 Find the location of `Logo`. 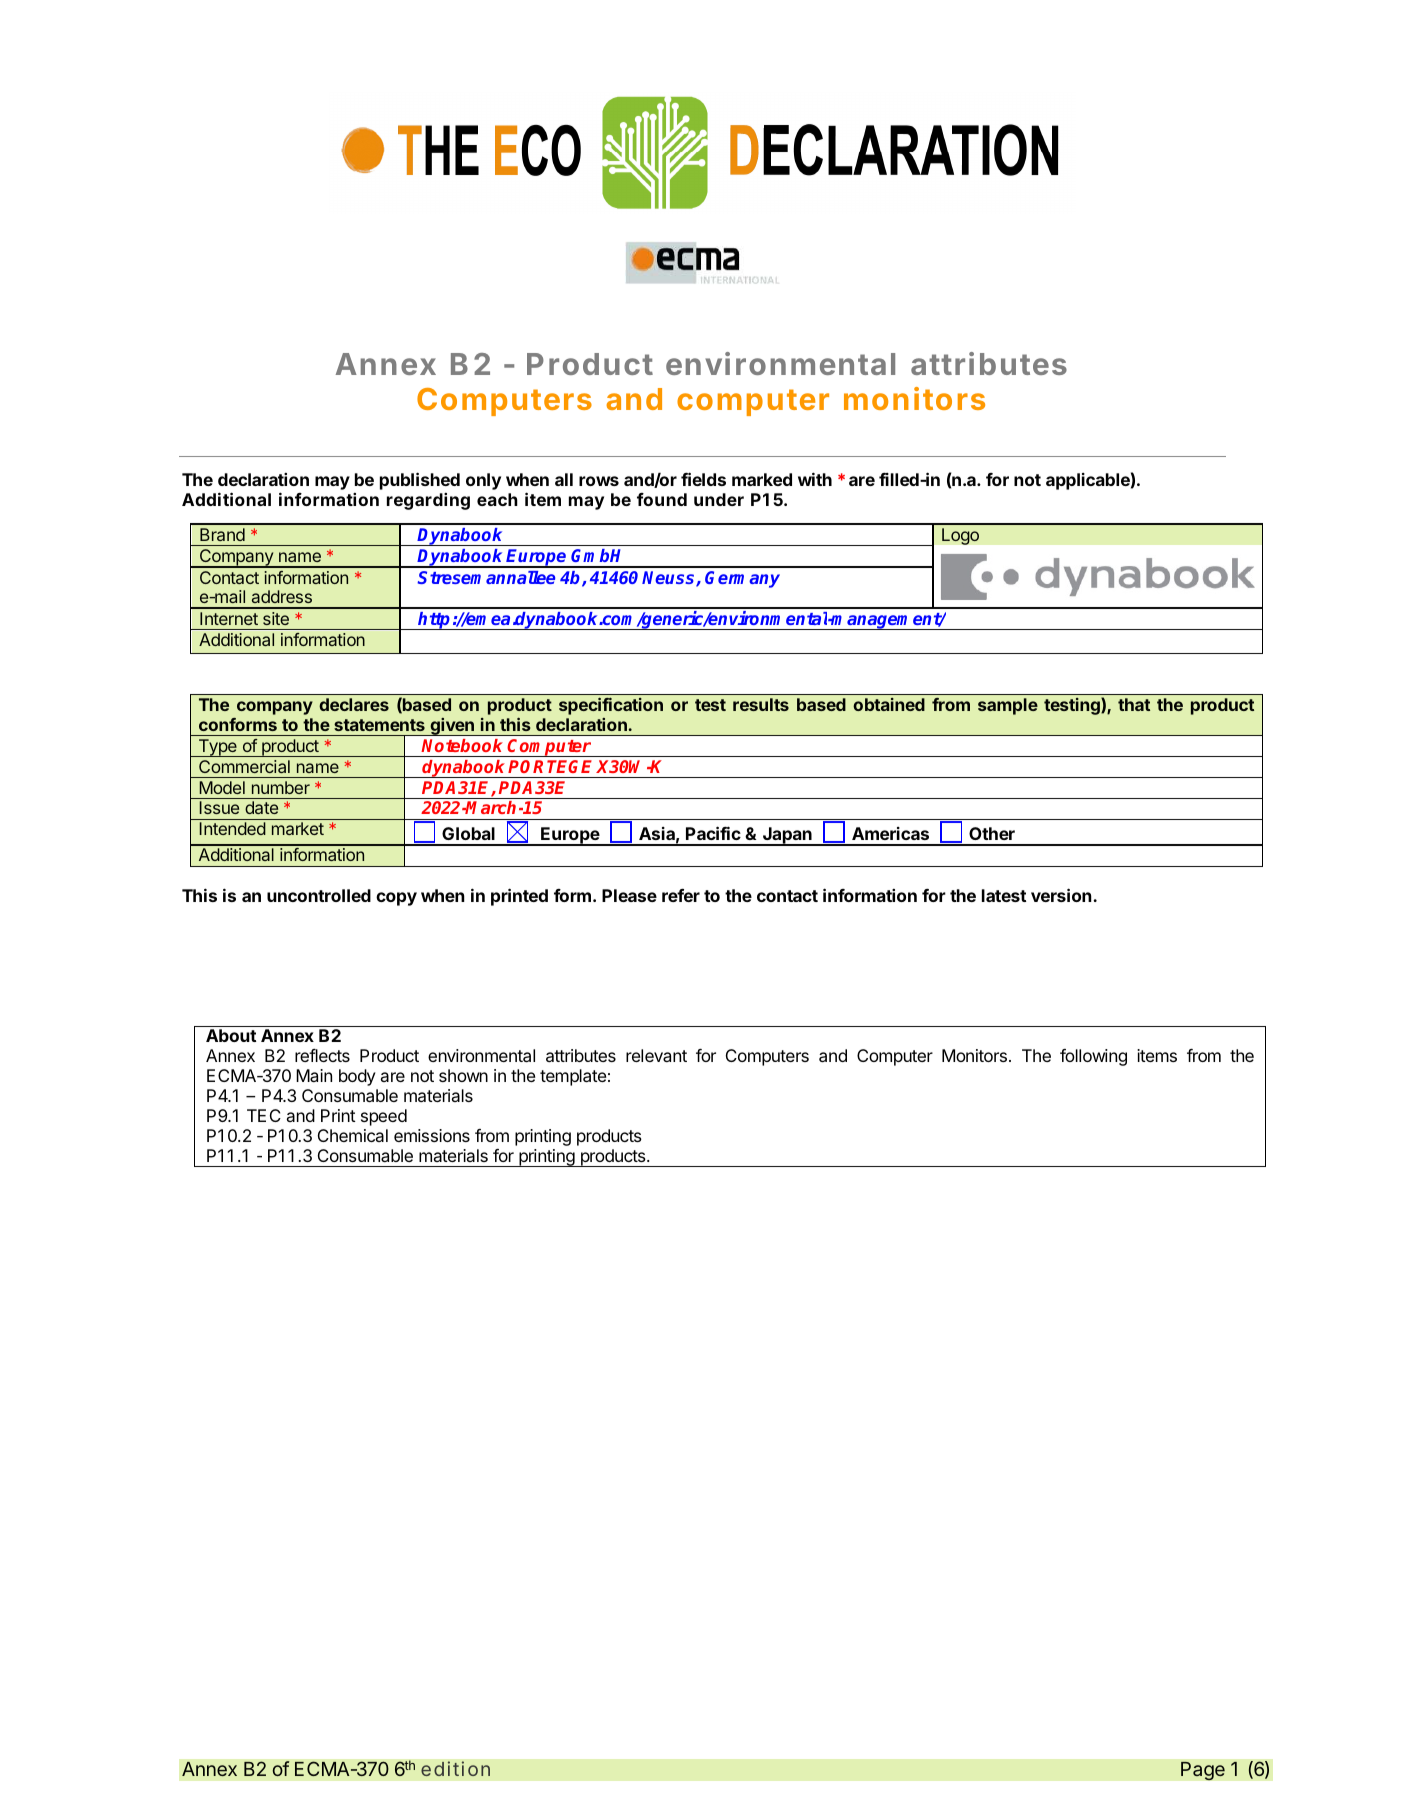

Logo is located at coordinates (960, 536).
